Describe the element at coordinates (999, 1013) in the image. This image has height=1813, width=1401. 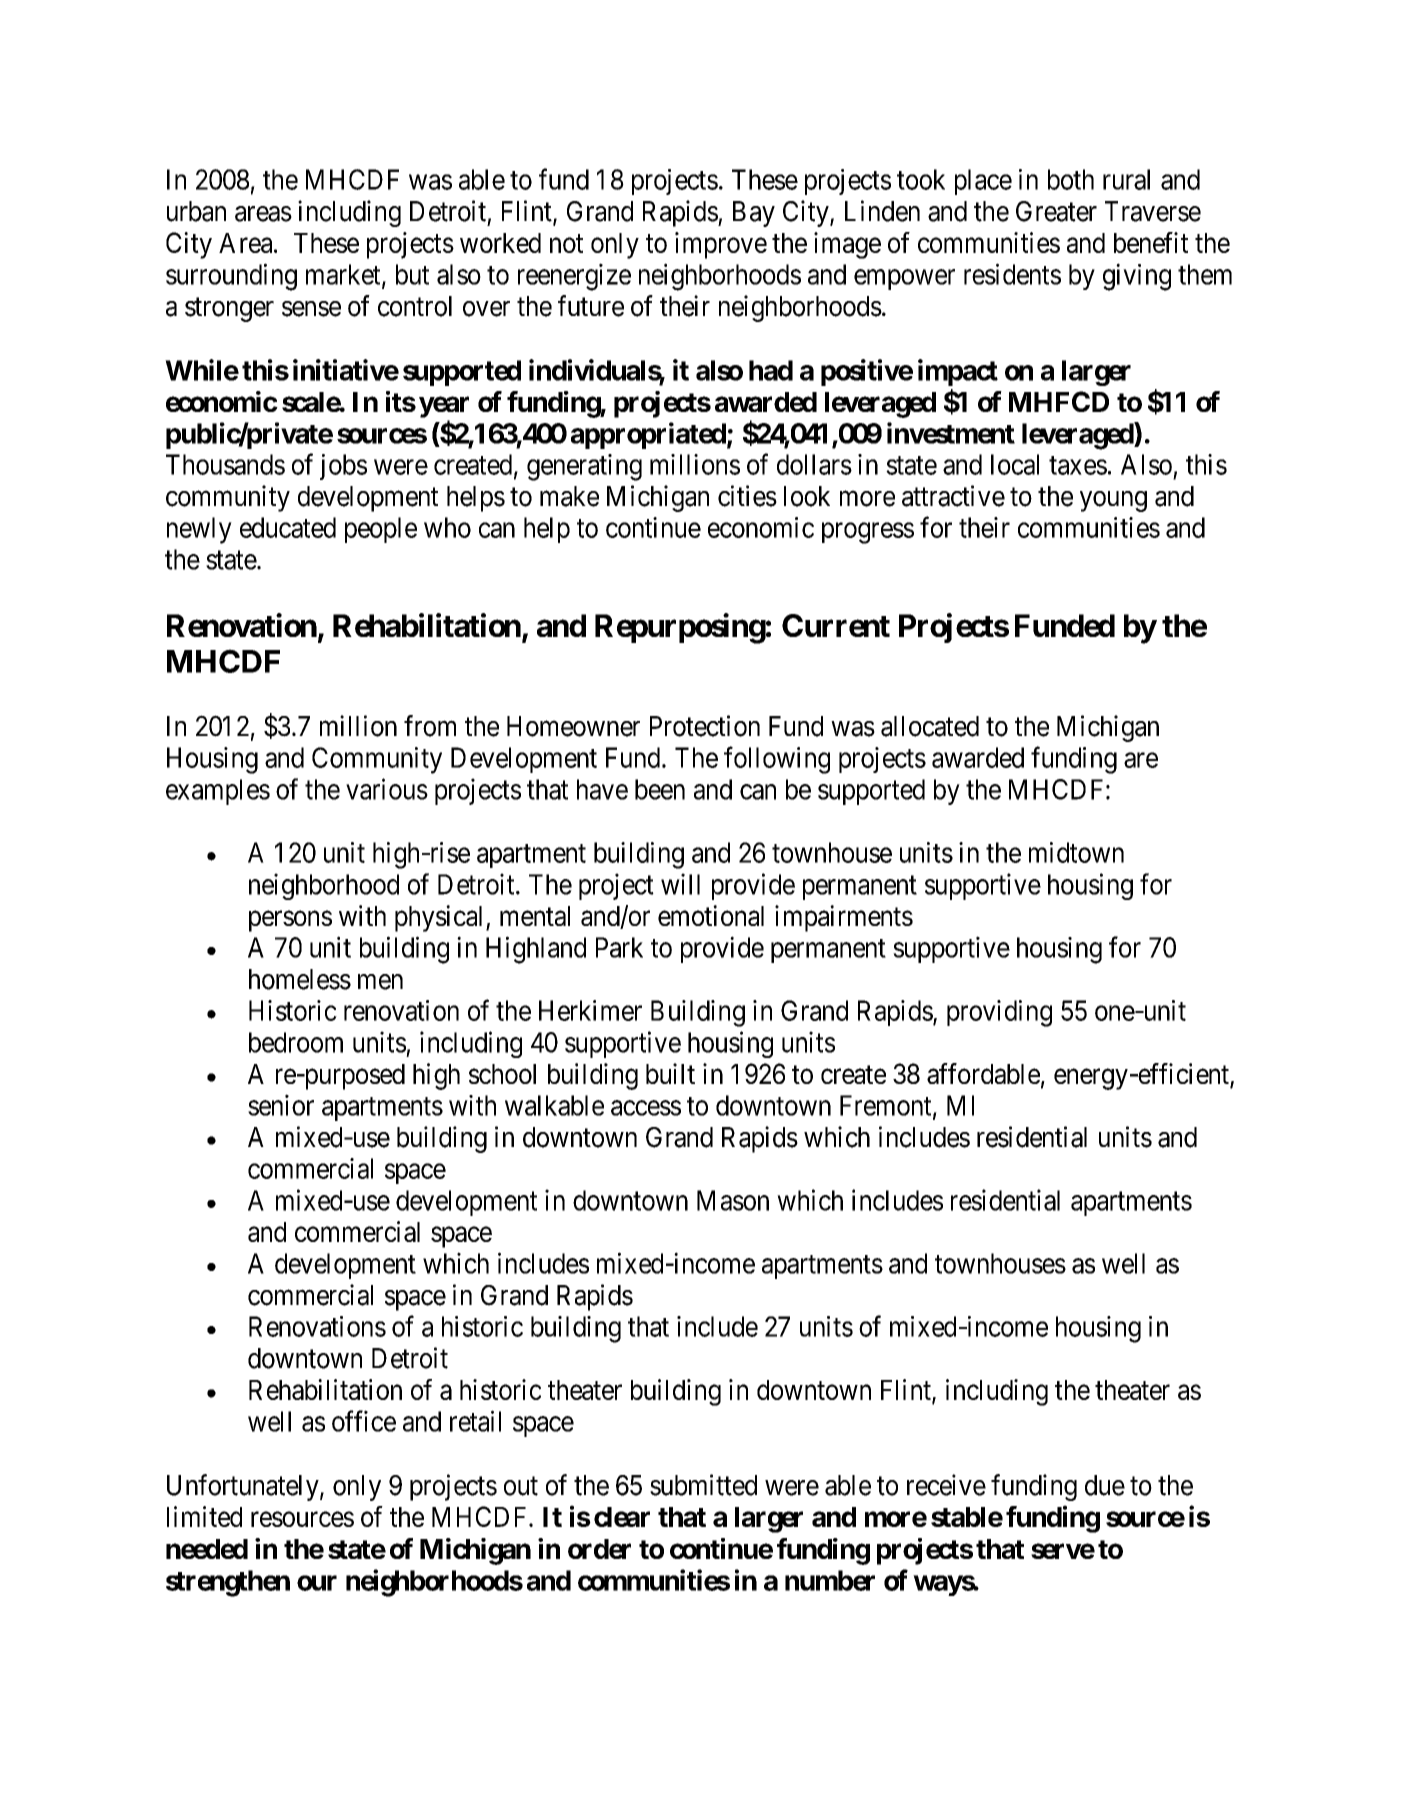
I see `providing` at that location.
